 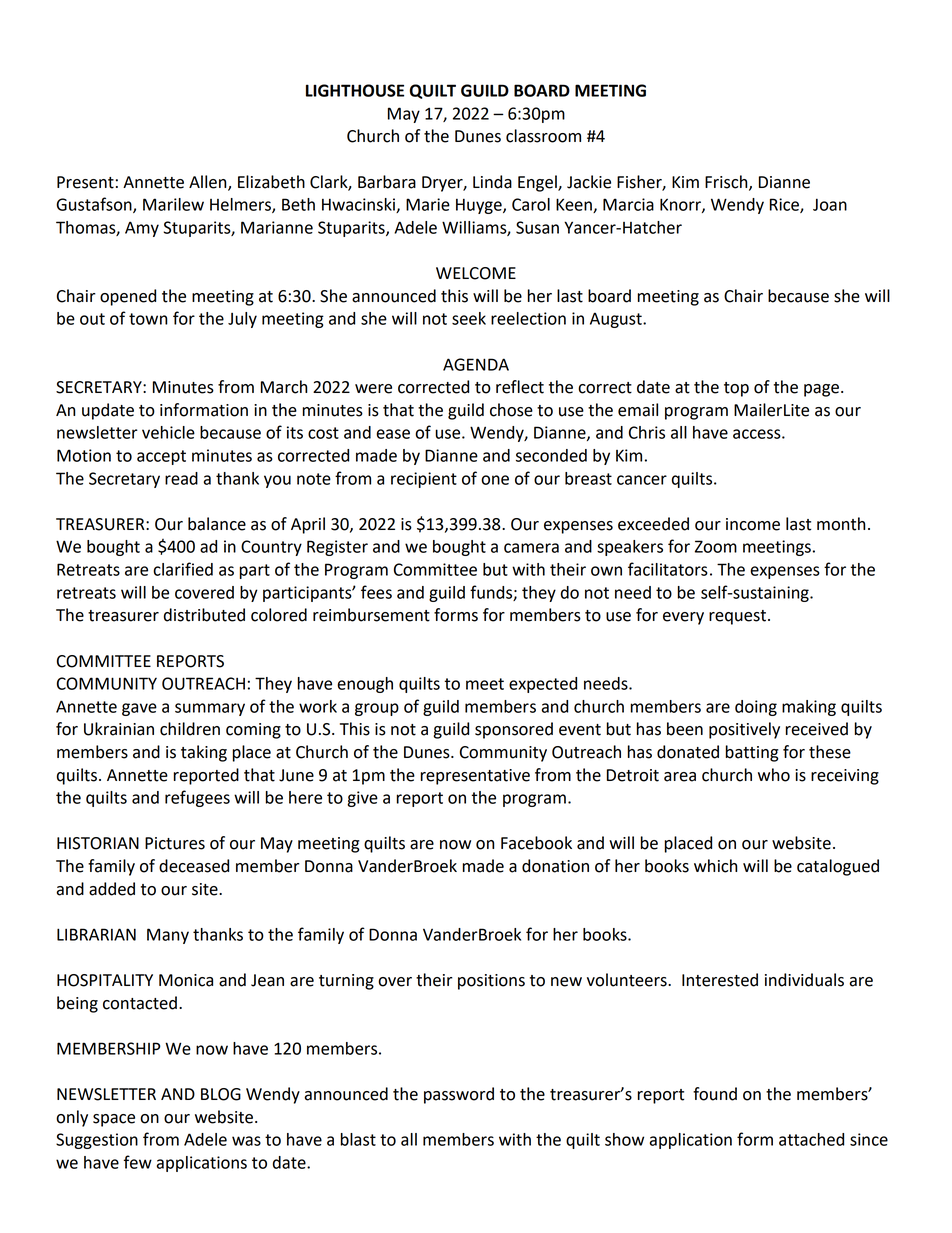 I want to click on Allen, so click(x=209, y=182).
